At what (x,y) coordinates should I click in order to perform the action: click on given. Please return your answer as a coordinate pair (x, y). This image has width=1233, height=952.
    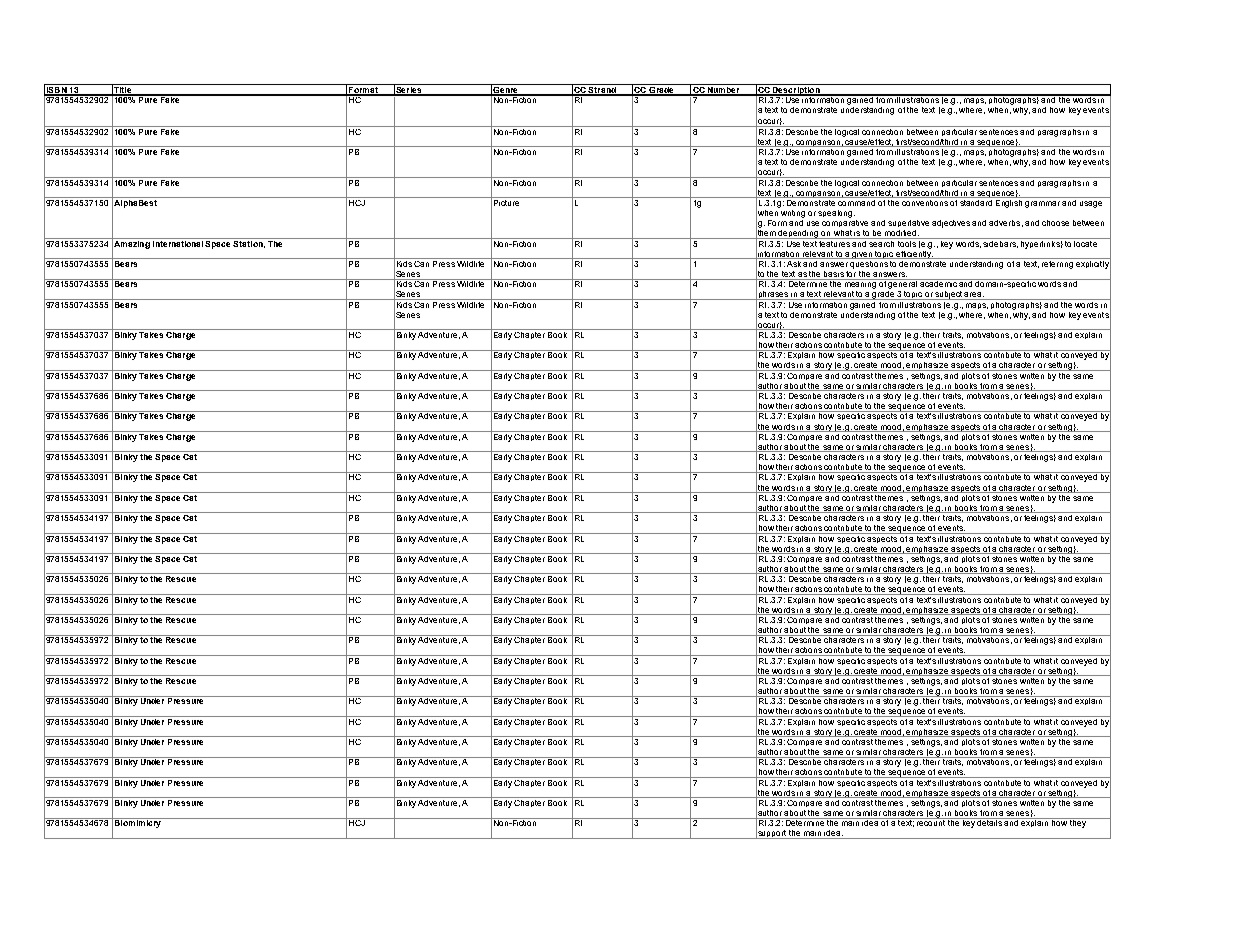
    Looking at the image, I should click on (862, 255).
